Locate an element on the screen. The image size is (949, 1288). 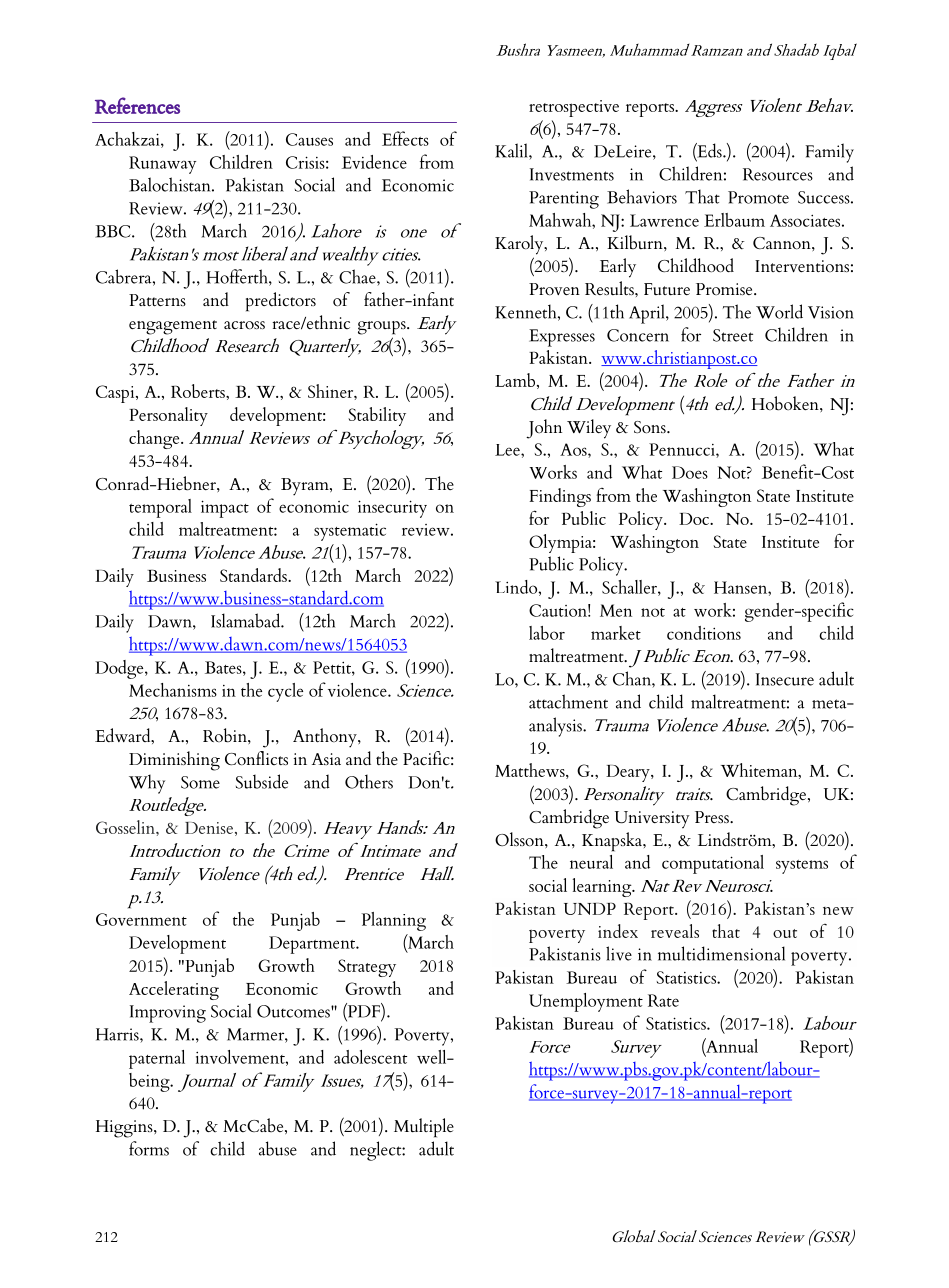
Runaway is located at coordinates (162, 165).
